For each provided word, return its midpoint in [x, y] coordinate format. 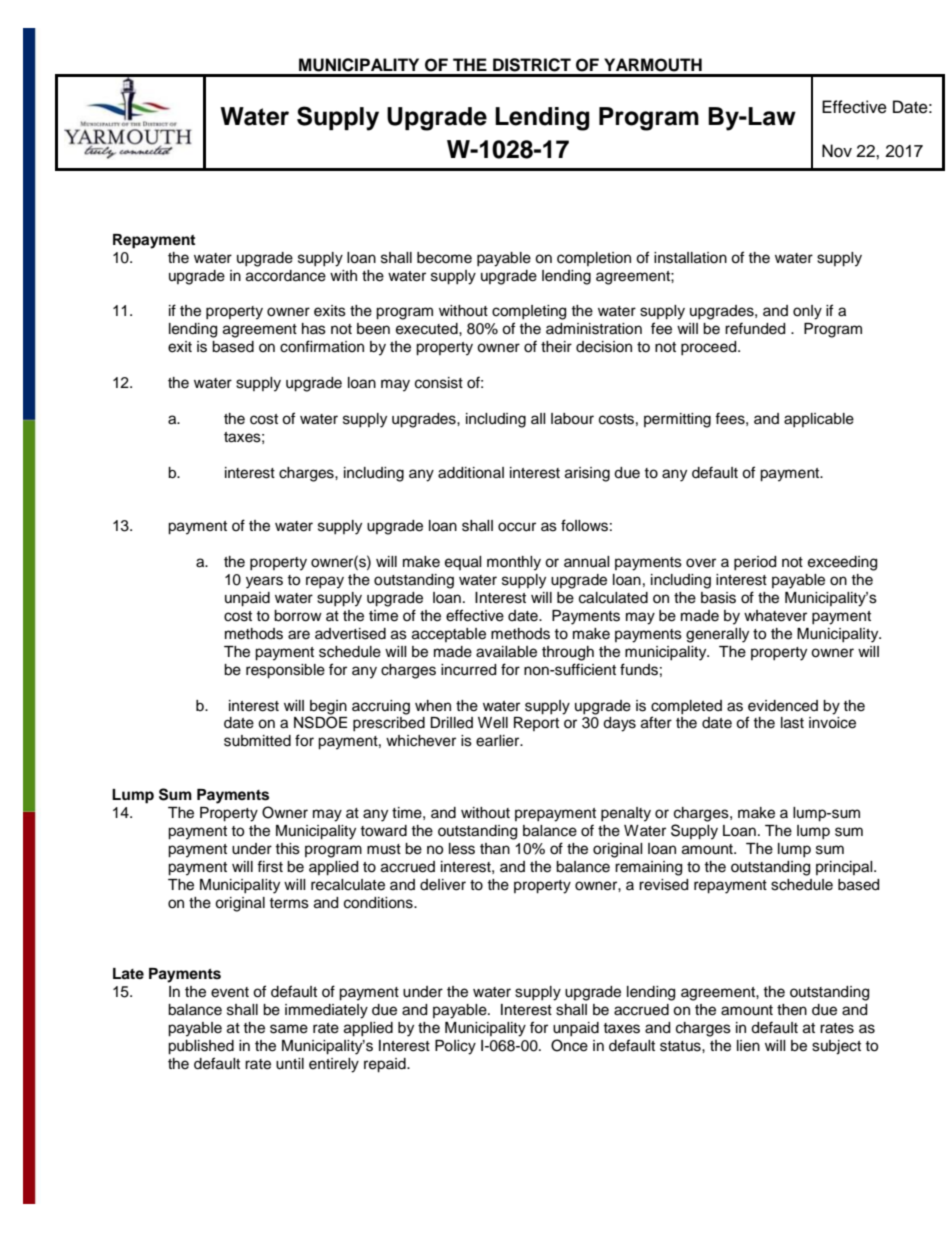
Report [536, 724]
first [270, 866]
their [556, 347]
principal [845, 868]
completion [594, 259]
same [289, 1029]
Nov [837, 151]
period [755, 563]
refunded [755, 328]
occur [517, 527]
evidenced [783, 706]
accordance [286, 276]
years [264, 582]
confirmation [322, 346]
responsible [285, 671]
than [495, 848]
